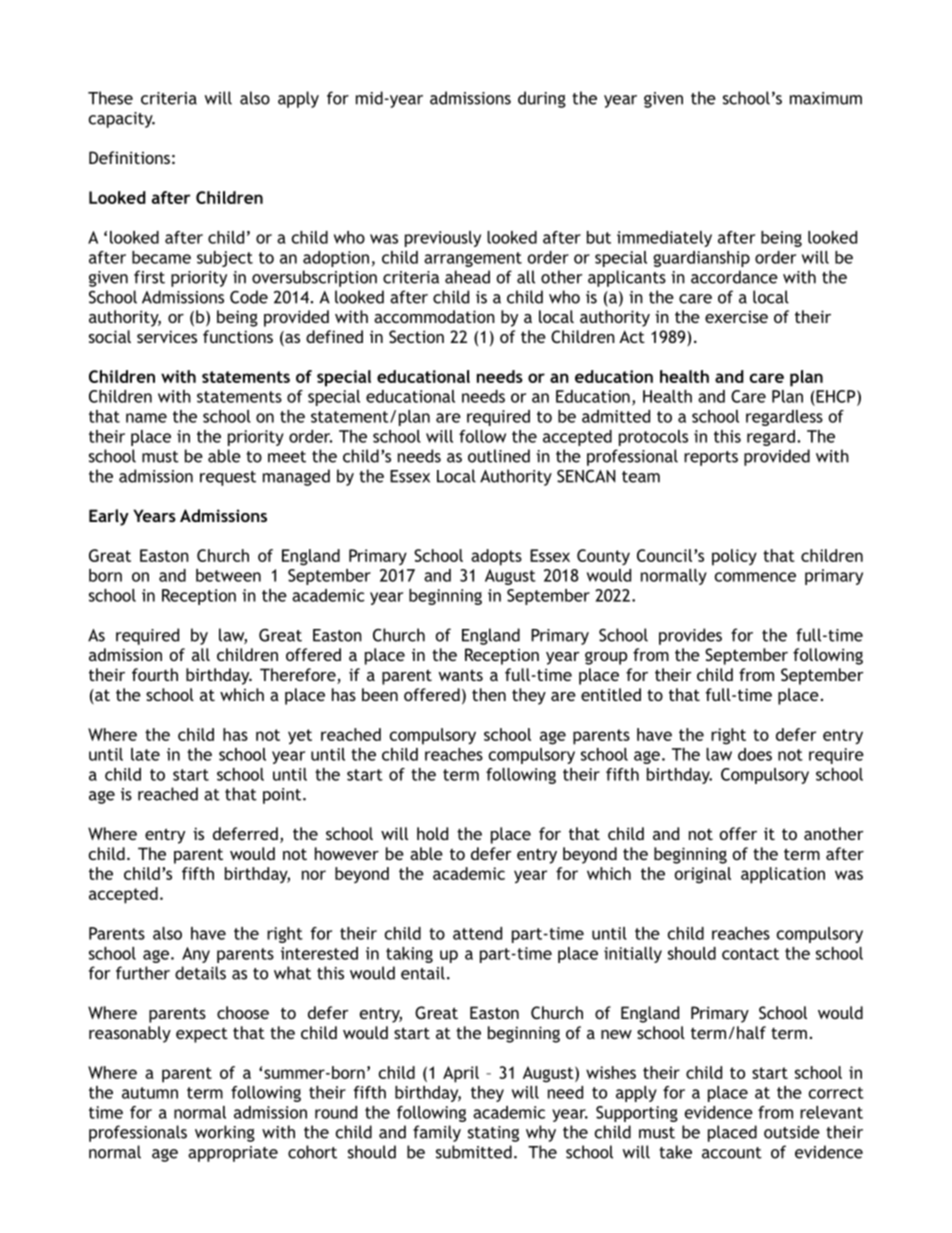 This screenshot has height=1233, width=952. What do you see at coordinates (826, 98) in the screenshot?
I see `maximum` at bounding box center [826, 98].
